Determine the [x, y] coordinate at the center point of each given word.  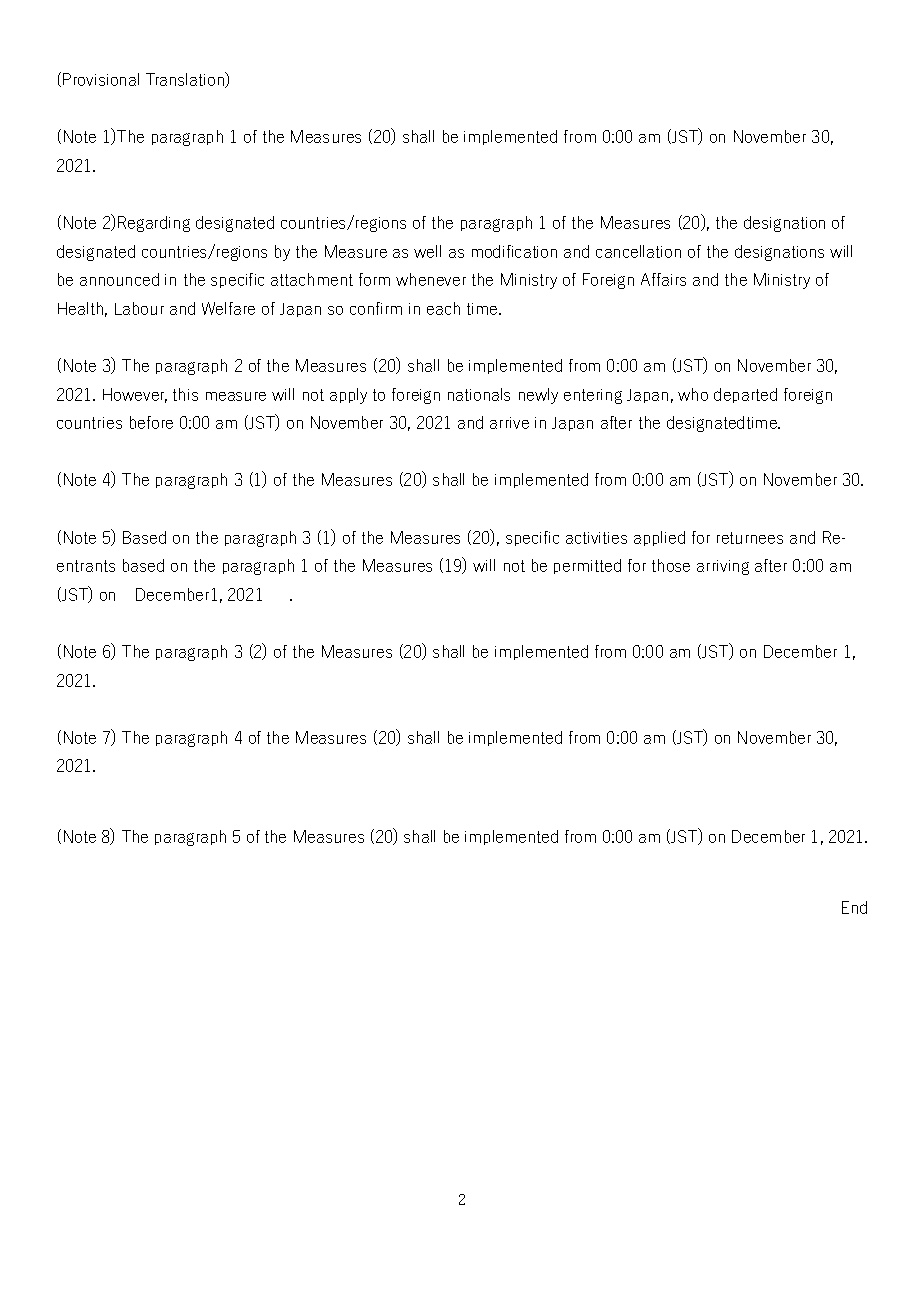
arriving [723, 567]
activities [596, 538]
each [443, 308]
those [671, 565]
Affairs [663, 279]
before [151, 422]
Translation [186, 80]
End [854, 907]
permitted [587, 566]
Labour [139, 308]
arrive [509, 423]
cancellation [638, 251]
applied [659, 538]
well [427, 251]
